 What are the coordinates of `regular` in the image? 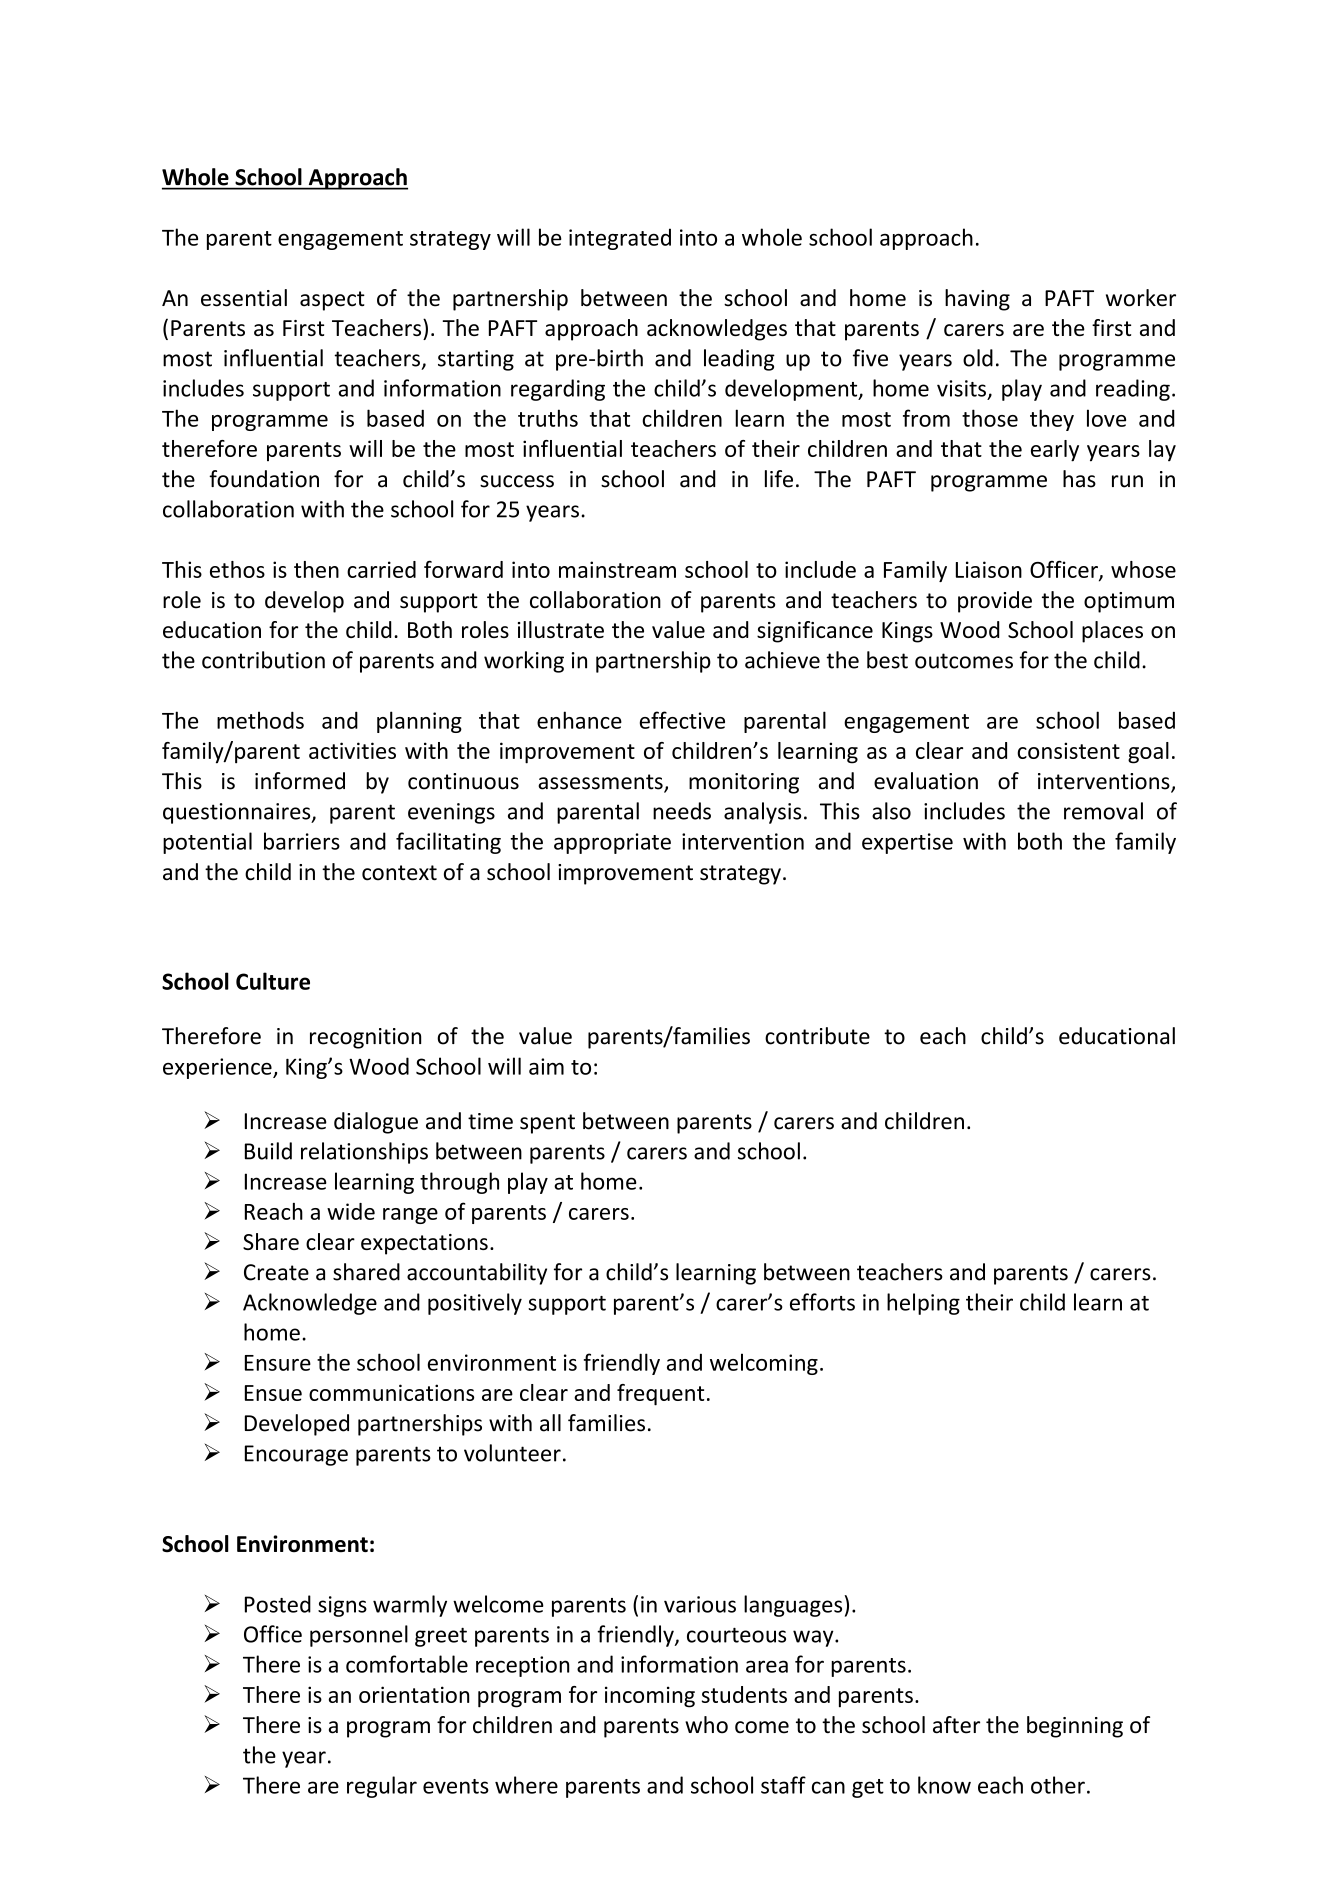 It's located at (382, 1787).
